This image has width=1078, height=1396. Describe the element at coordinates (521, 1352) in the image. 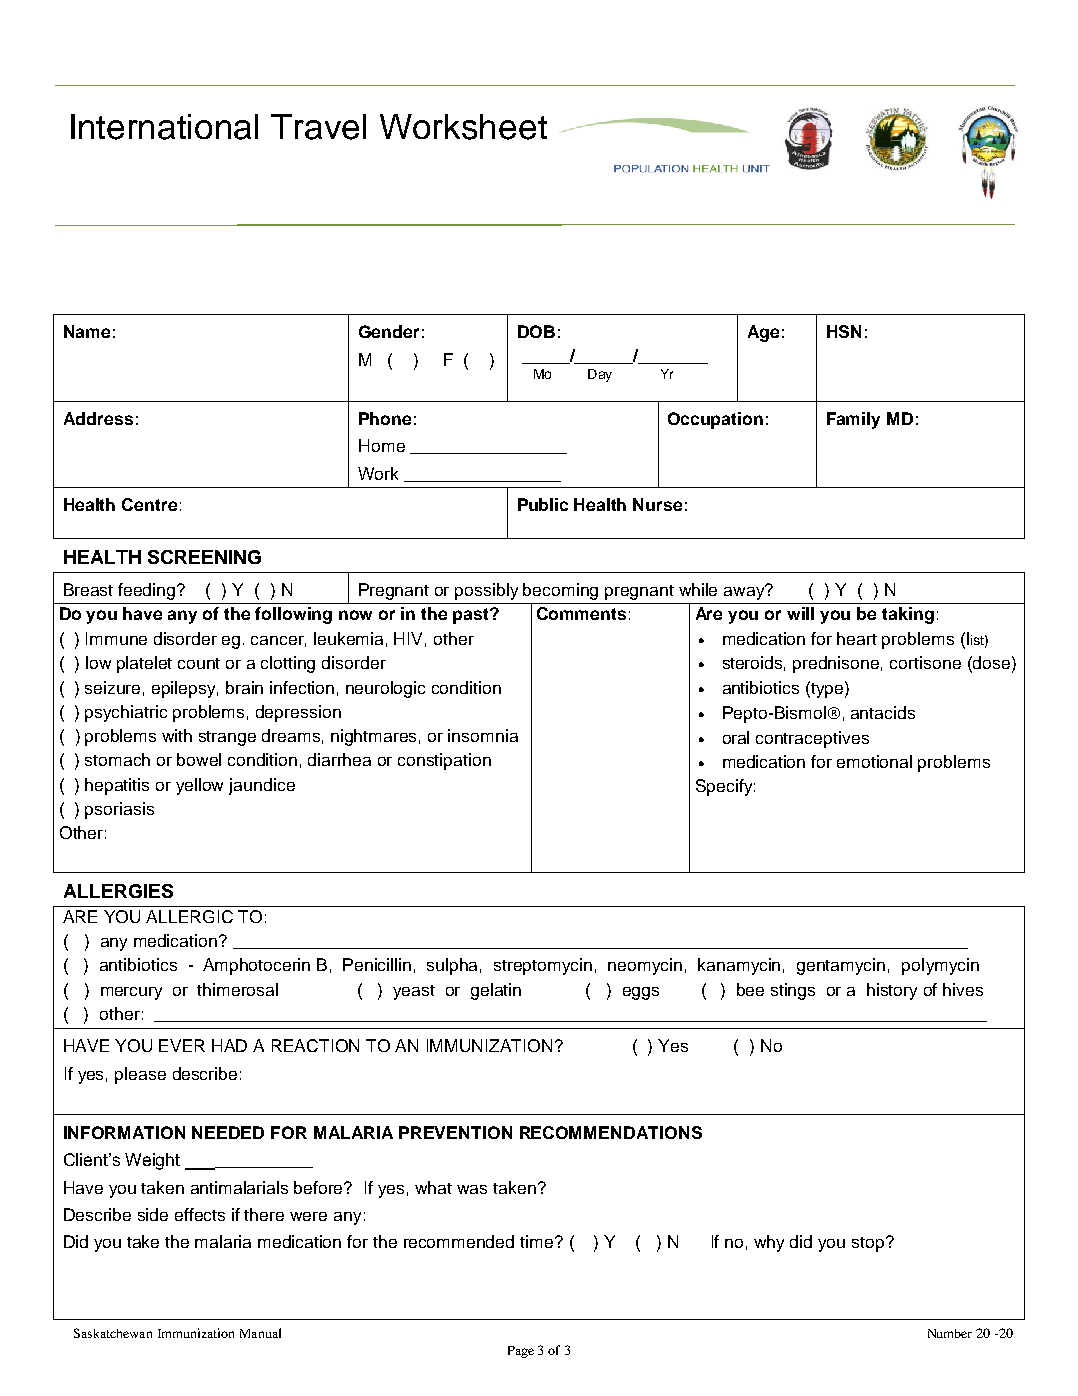

I see `Page` at that location.
